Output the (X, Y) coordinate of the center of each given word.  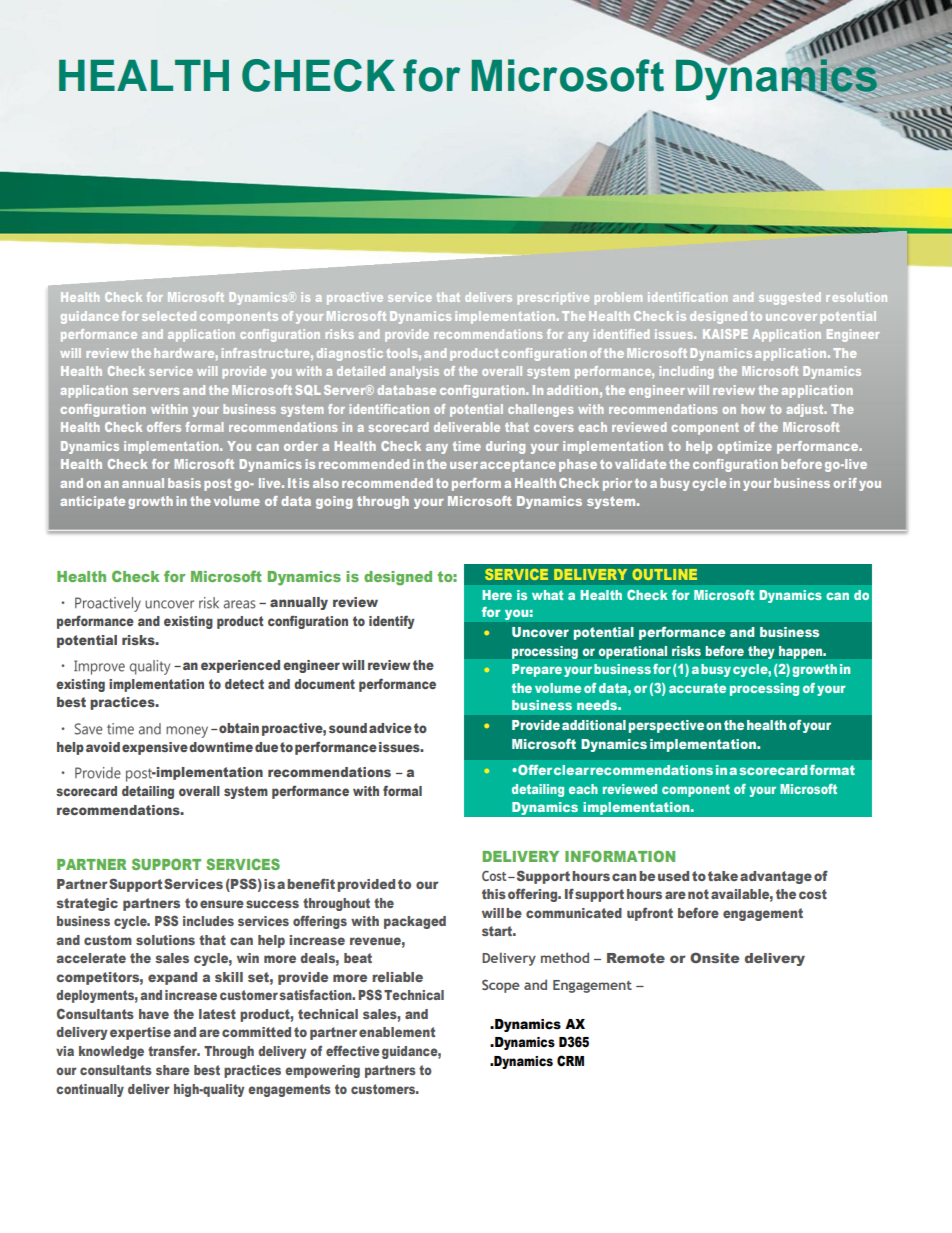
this (494, 894)
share (173, 1070)
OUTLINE (665, 574)
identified (621, 334)
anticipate (92, 502)
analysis (414, 372)
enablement (397, 1032)
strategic (87, 904)
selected (169, 316)
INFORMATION (620, 856)
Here (497, 595)
